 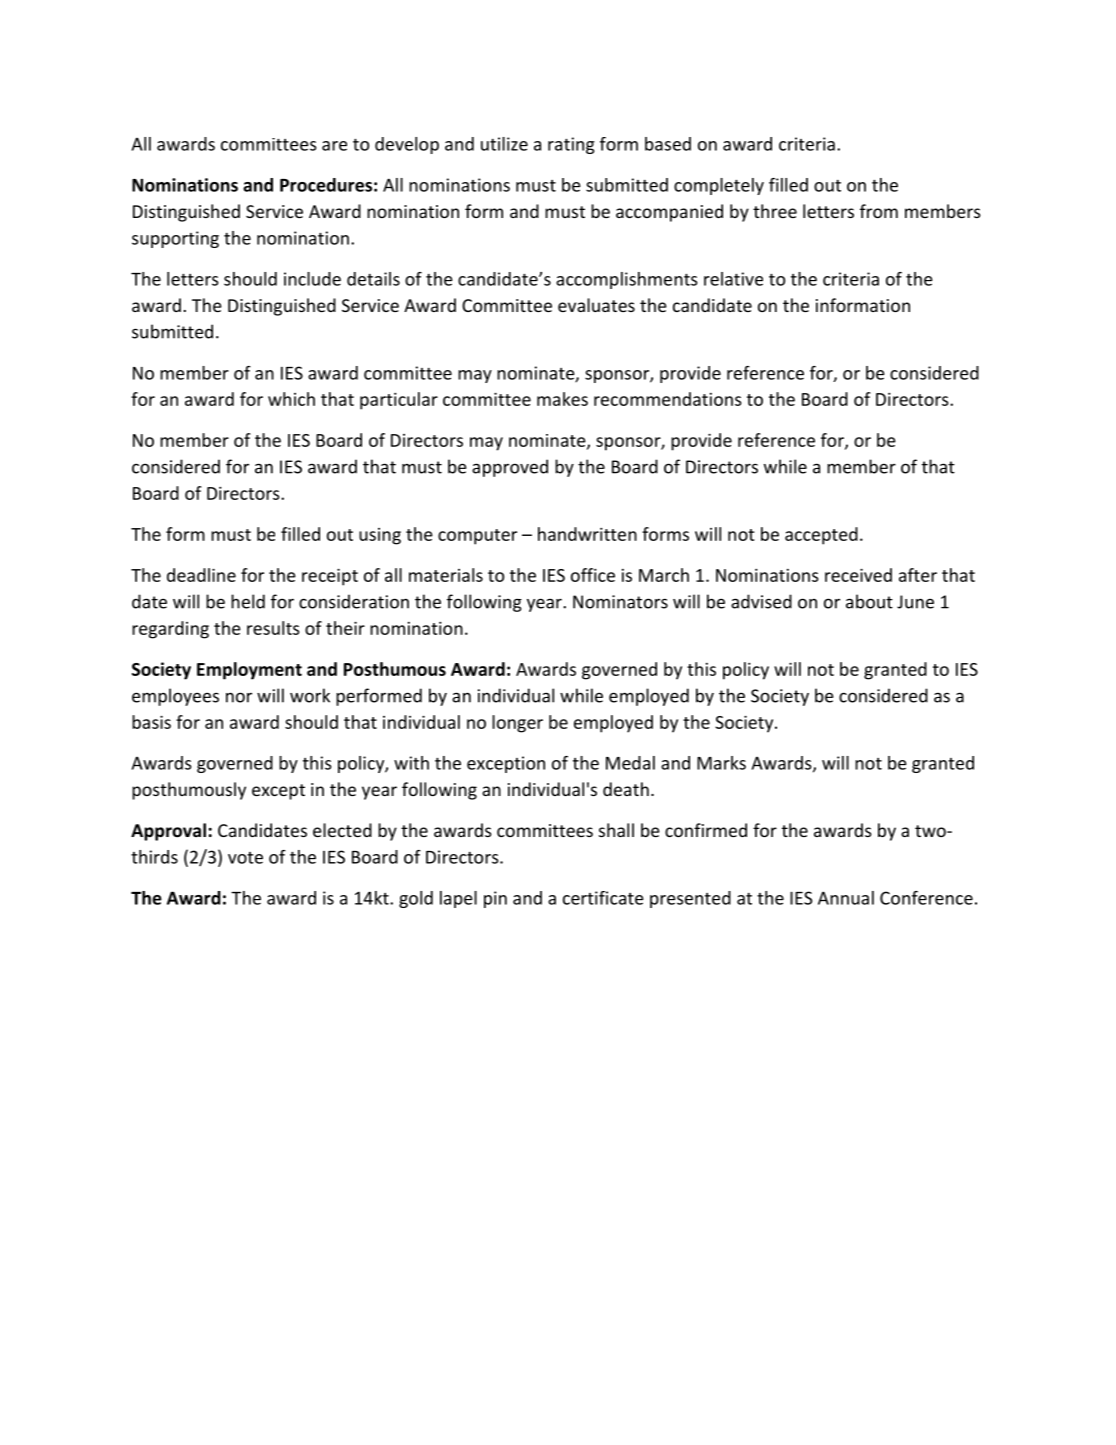 What do you see at coordinates (667, 399) in the screenshot?
I see `recommendations` at bounding box center [667, 399].
